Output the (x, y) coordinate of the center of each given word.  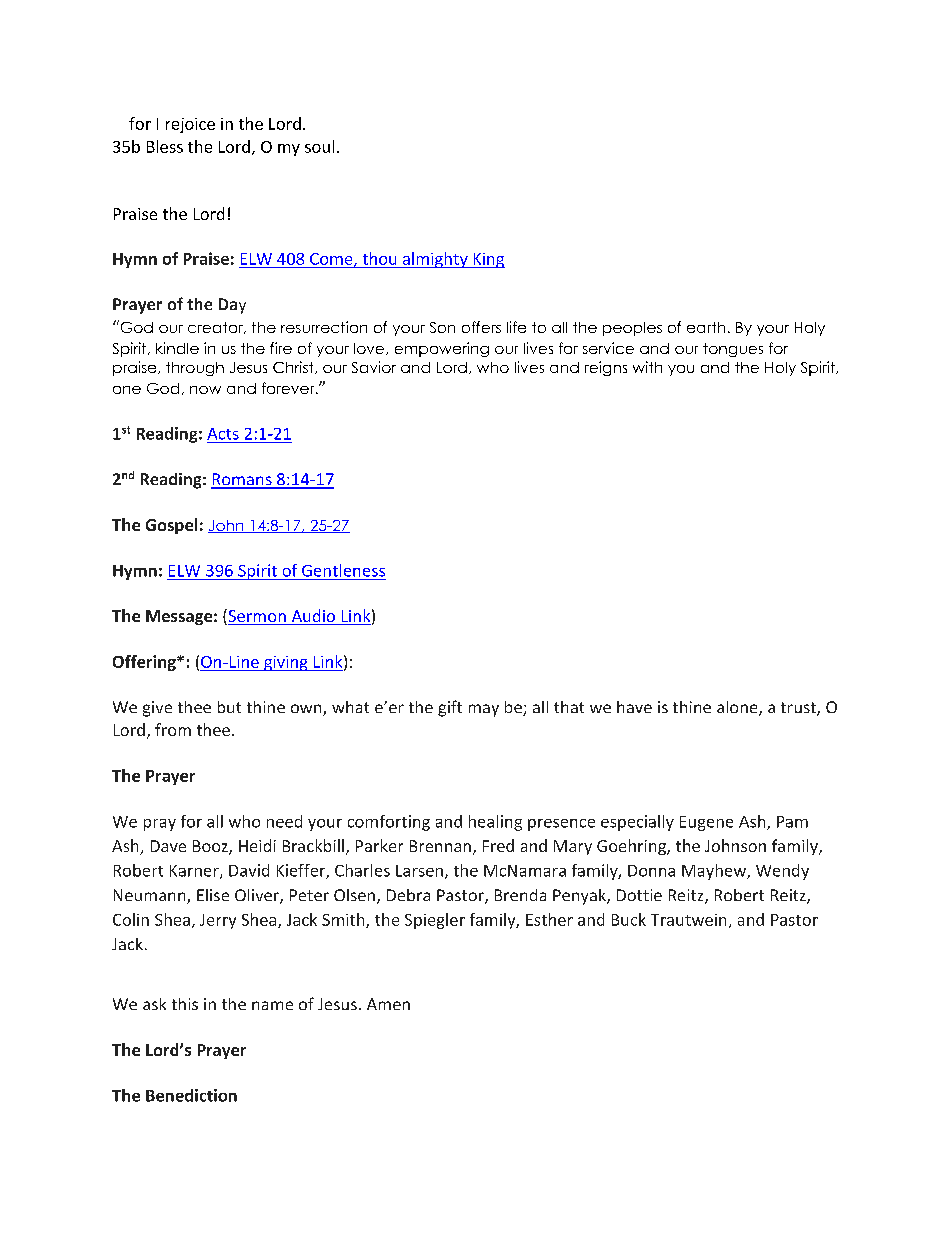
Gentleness (343, 570)
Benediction (191, 1095)
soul (319, 146)
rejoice (190, 125)
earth (706, 327)
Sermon (257, 617)
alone (738, 708)
